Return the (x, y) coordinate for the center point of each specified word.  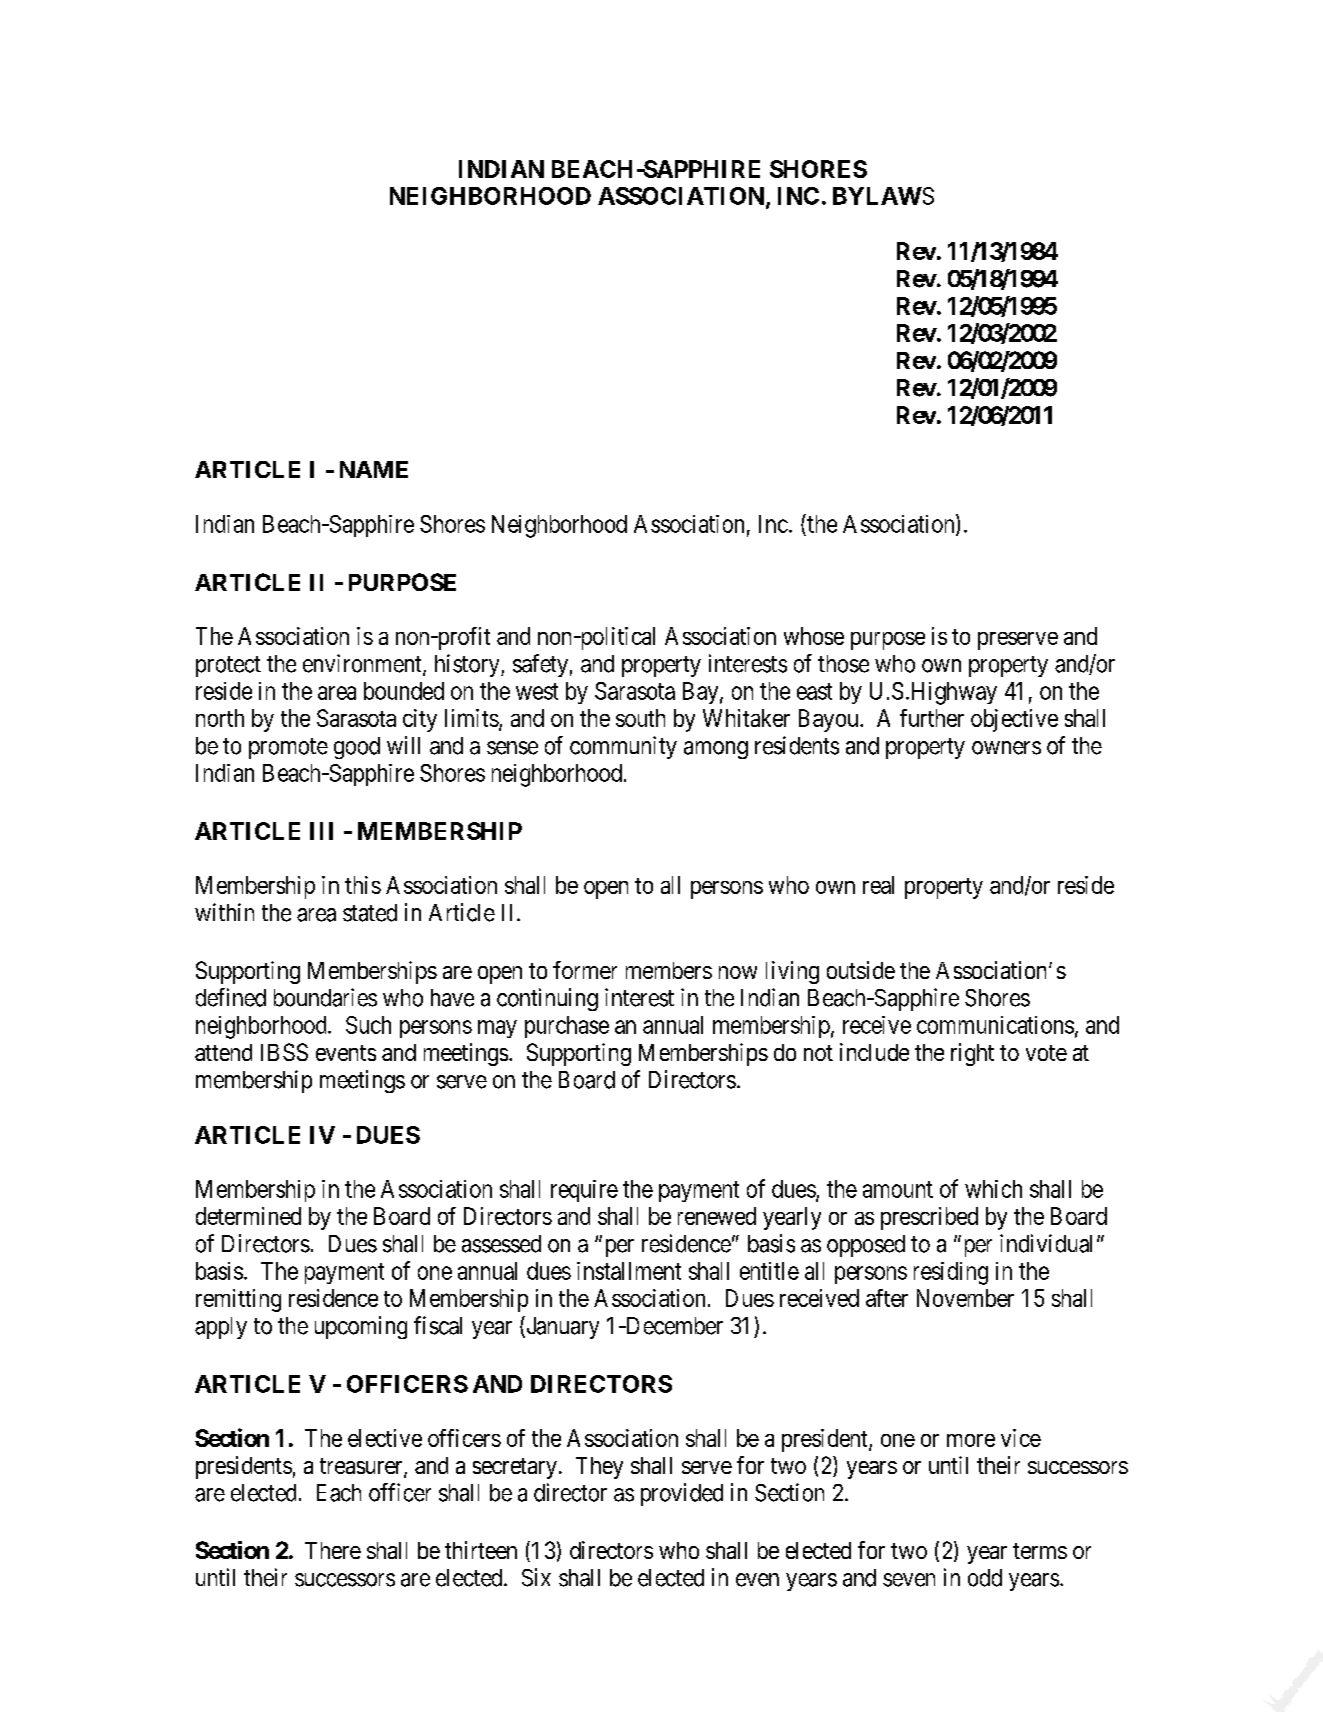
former (585, 970)
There (333, 1550)
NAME (374, 469)
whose (814, 636)
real (878, 885)
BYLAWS (883, 196)
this (363, 885)
